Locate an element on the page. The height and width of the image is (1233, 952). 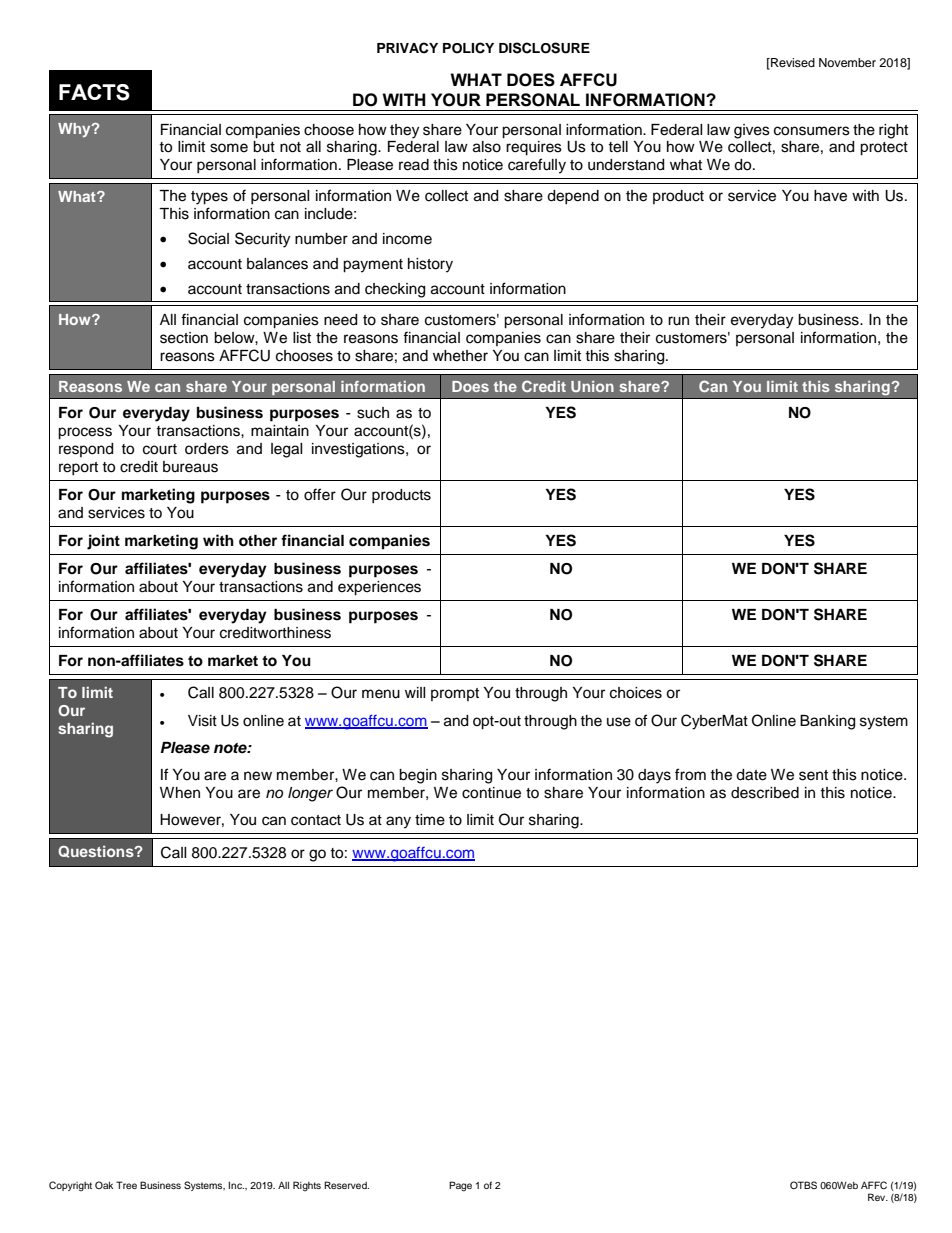
described is located at coordinates (765, 793).
